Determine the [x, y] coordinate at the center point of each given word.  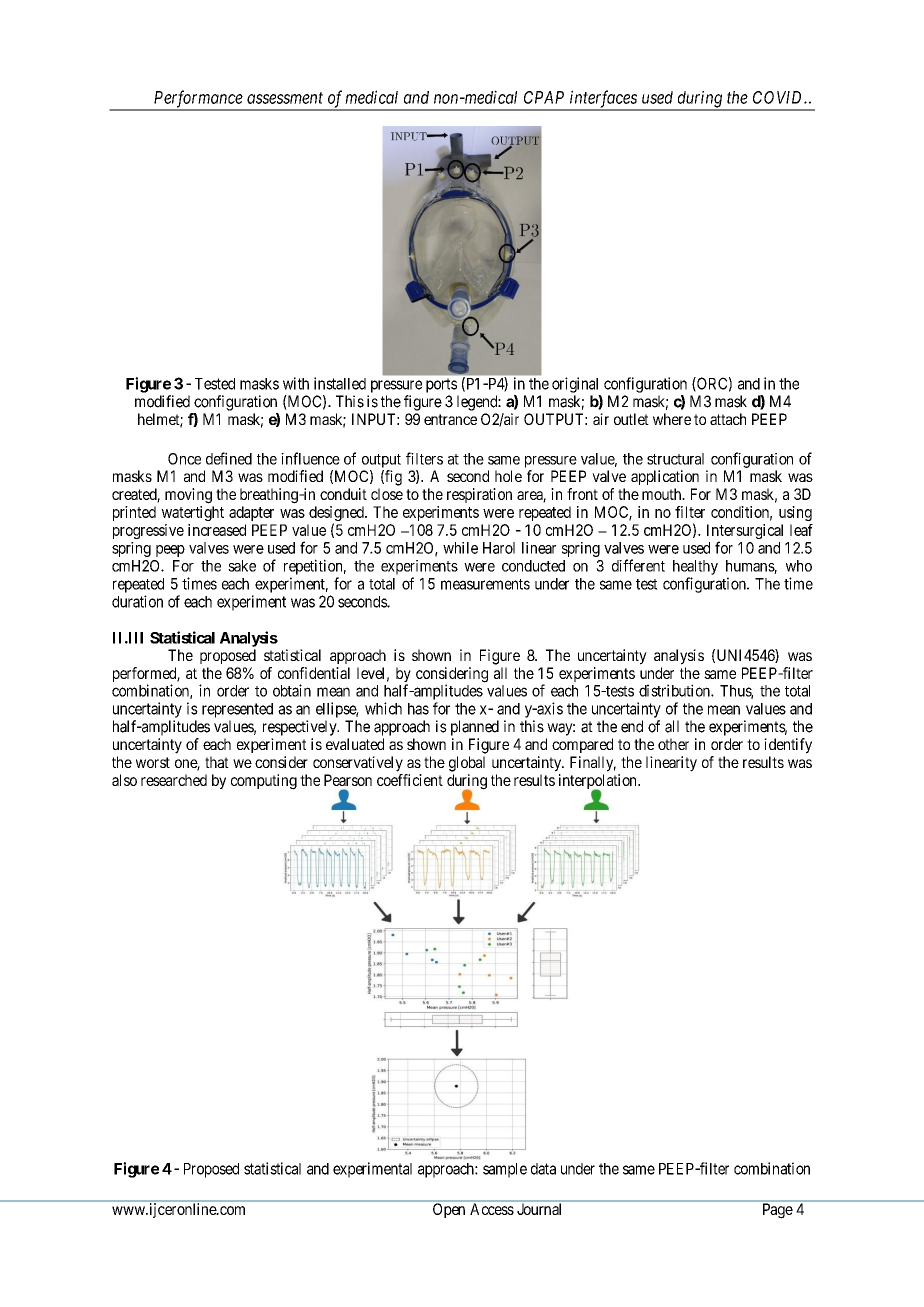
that [217, 762]
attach [728, 419]
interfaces [603, 100]
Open [449, 1210]
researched [174, 780]
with [296, 383]
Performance [198, 100]
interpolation [599, 783]
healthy [695, 567]
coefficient [410, 780]
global [467, 764]
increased [217, 530]
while [460, 548]
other [673, 744]
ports [441, 385]
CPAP [544, 97]
